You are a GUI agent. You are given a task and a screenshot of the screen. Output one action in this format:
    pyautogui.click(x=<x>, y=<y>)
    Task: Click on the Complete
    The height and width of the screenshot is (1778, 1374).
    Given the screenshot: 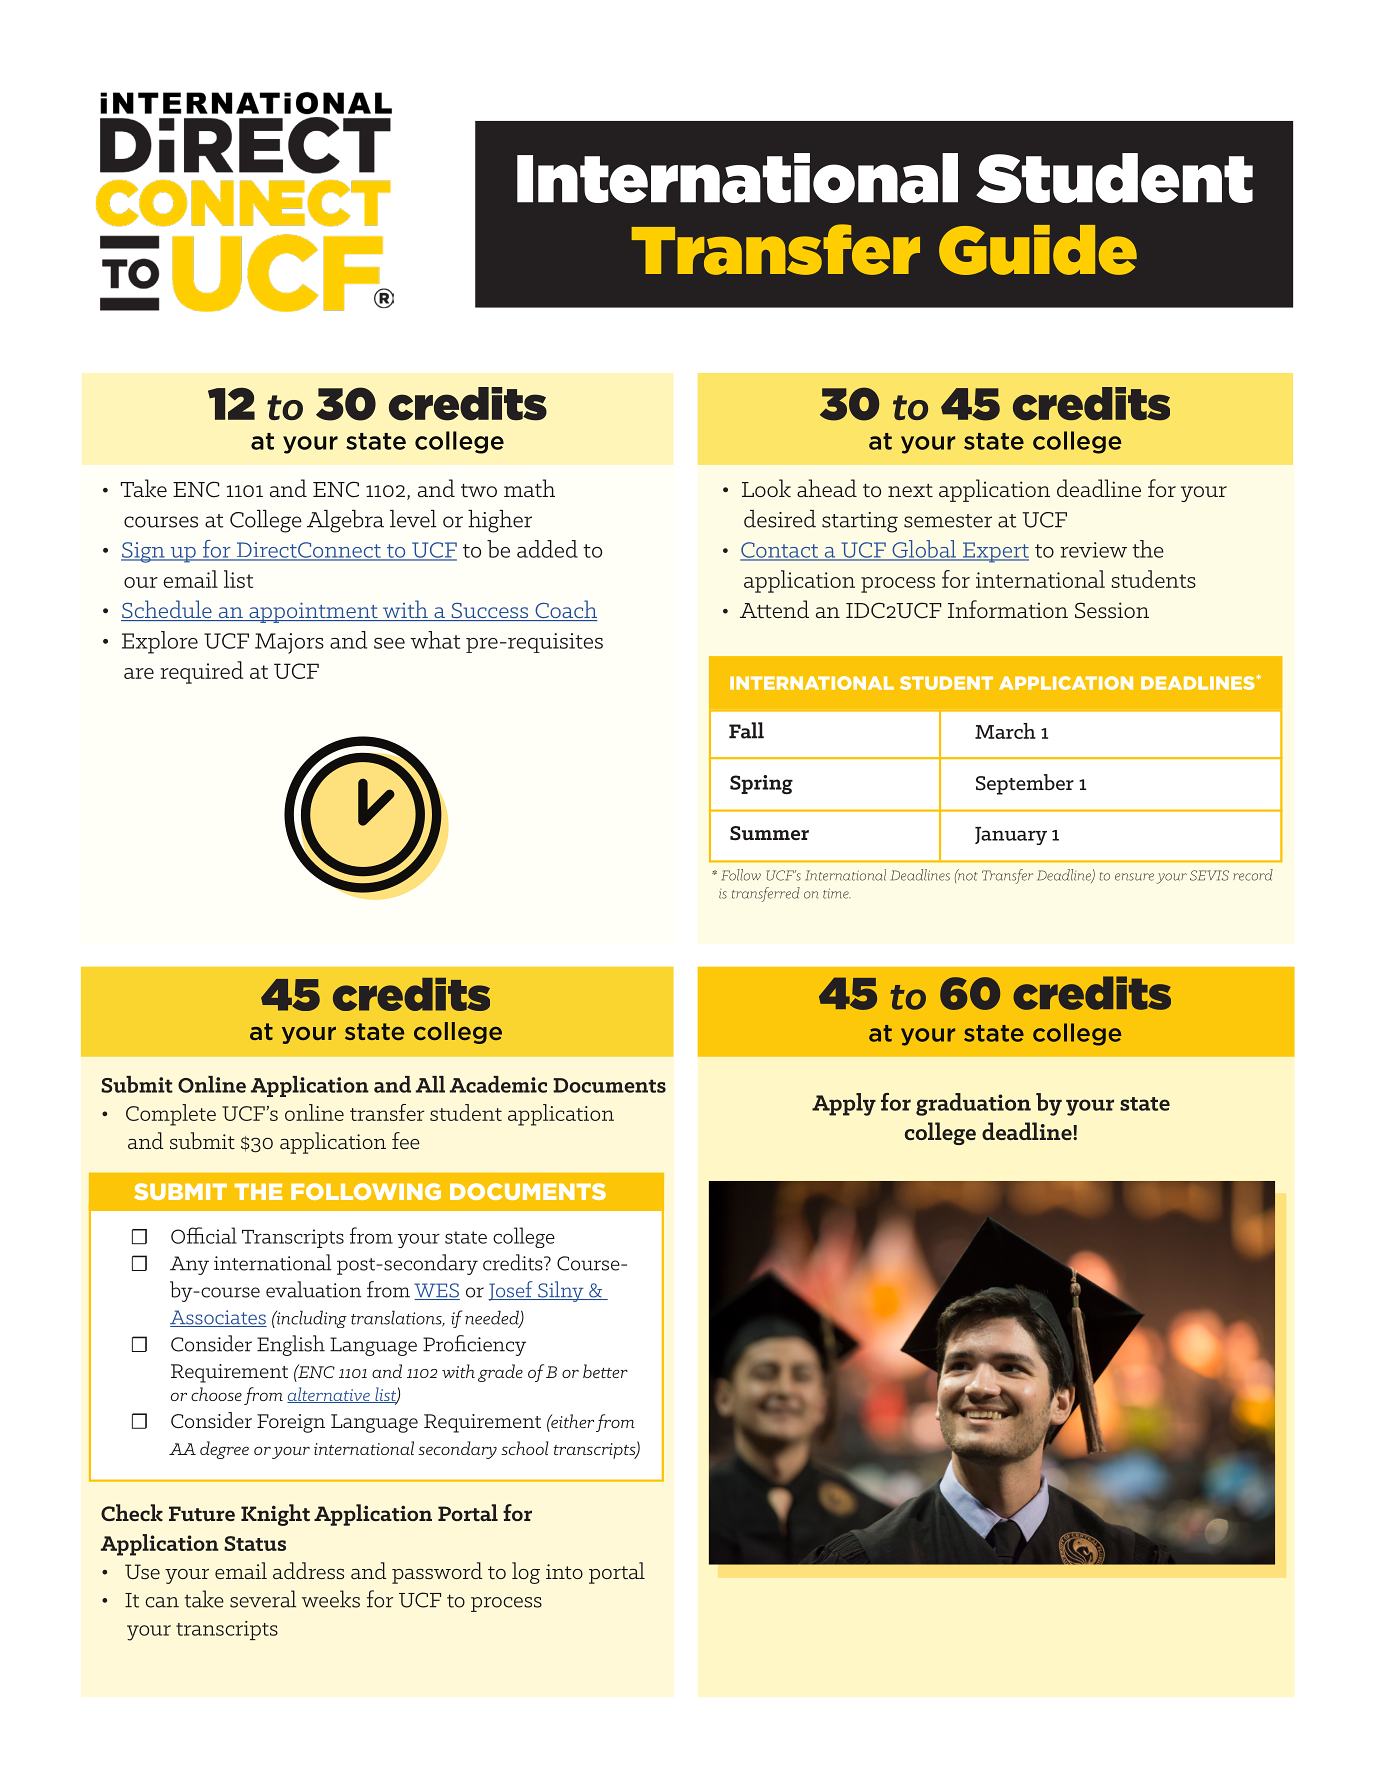 What is the action you would take?
    pyautogui.click(x=171, y=1115)
